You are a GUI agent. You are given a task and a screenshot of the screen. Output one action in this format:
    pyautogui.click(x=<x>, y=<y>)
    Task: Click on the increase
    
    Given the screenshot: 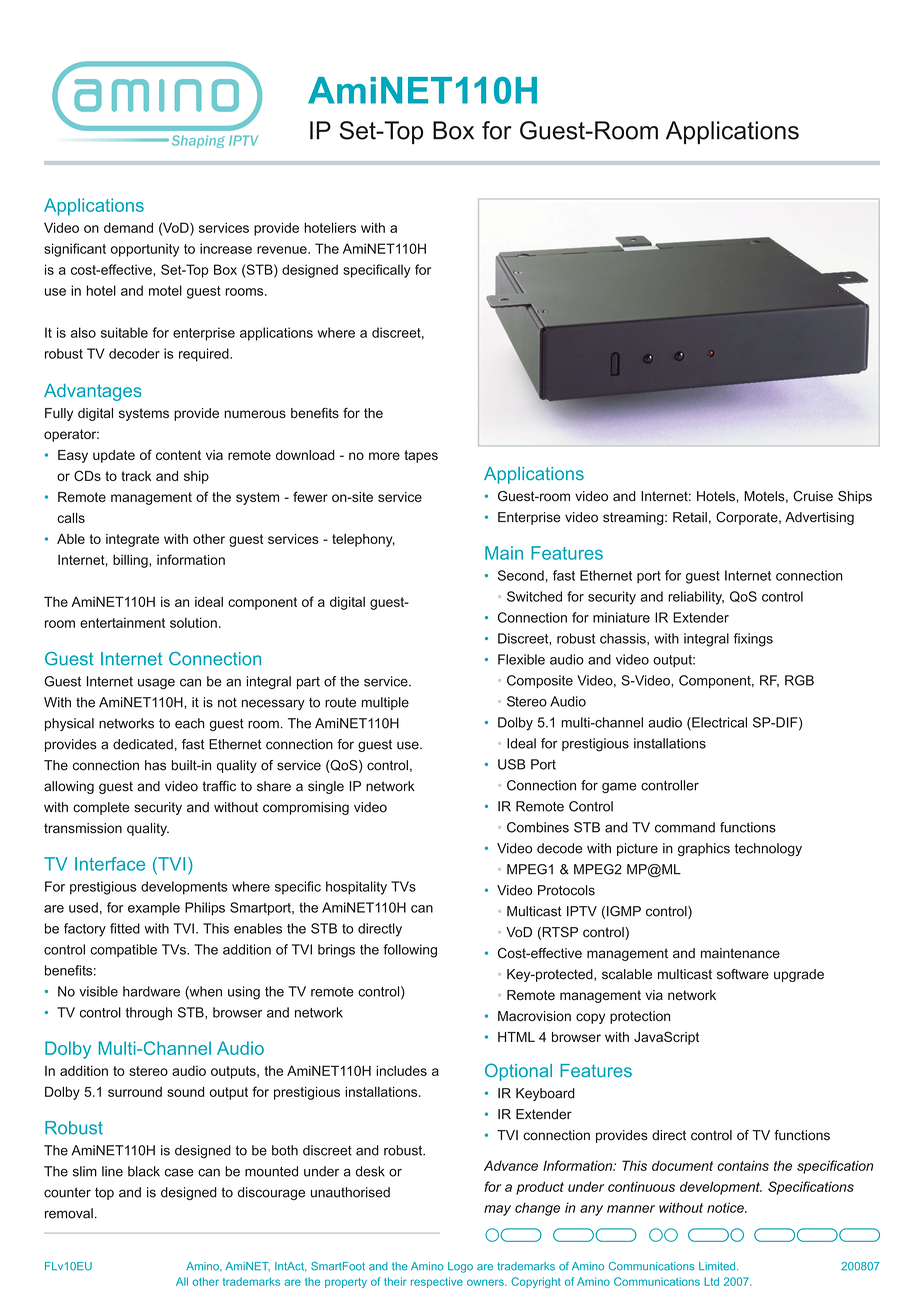 What is the action you would take?
    pyautogui.click(x=226, y=248)
